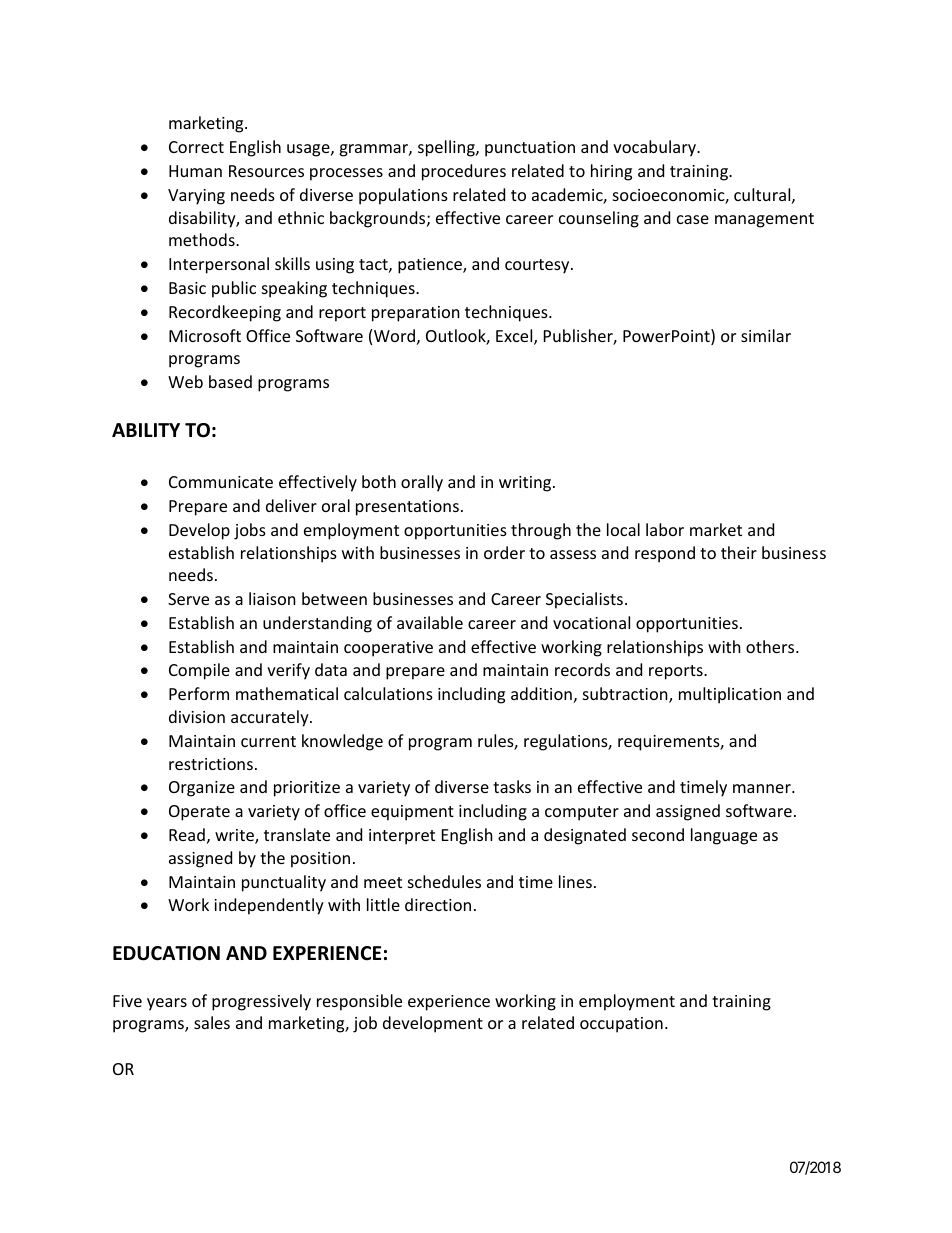 The width and height of the screenshot is (952, 1233). Describe the element at coordinates (430, 622) in the screenshot. I see `available` at that location.
